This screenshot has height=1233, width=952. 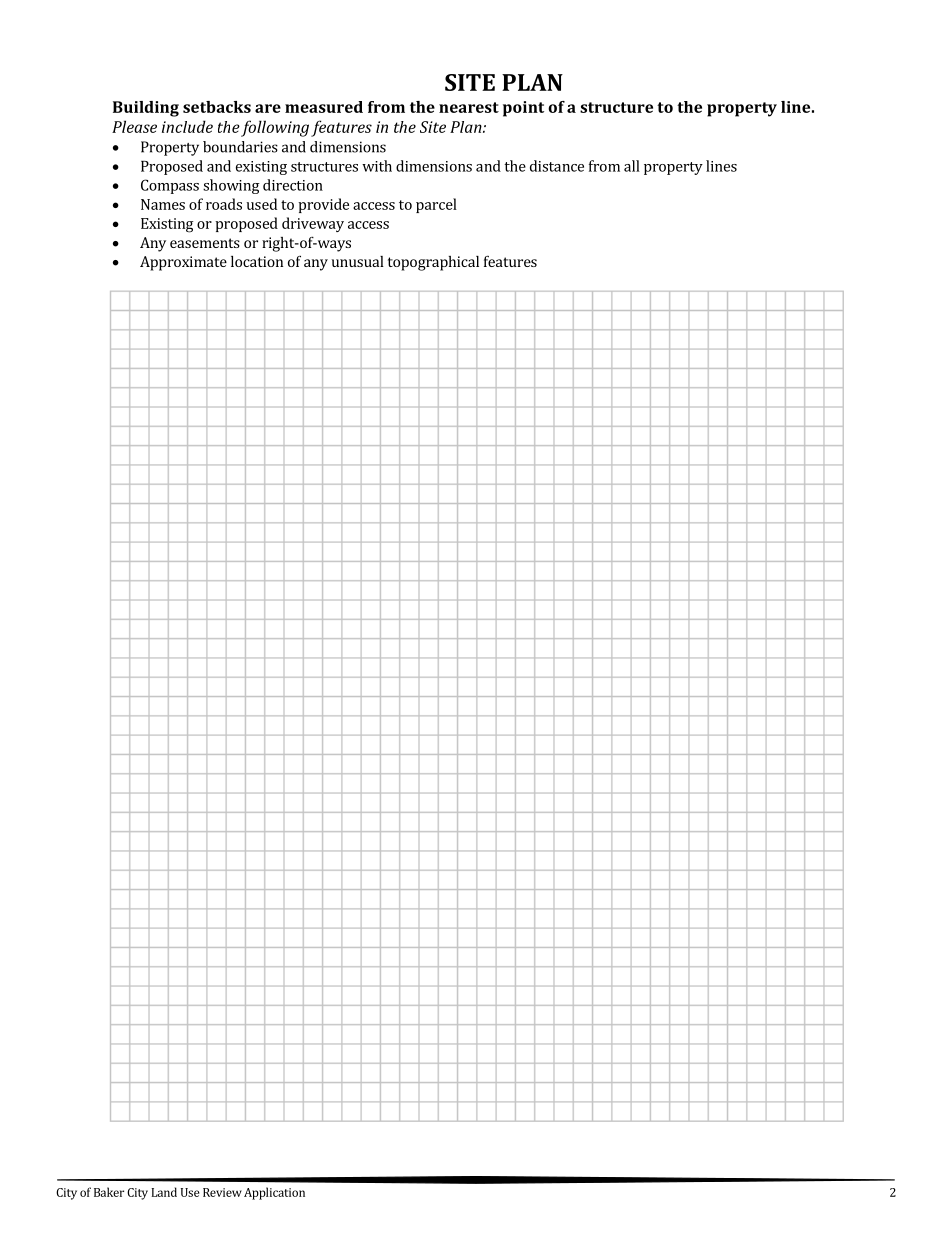 What do you see at coordinates (164, 1192) in the screenshot?
I see `Land` at bounding box center [164, 1192].
